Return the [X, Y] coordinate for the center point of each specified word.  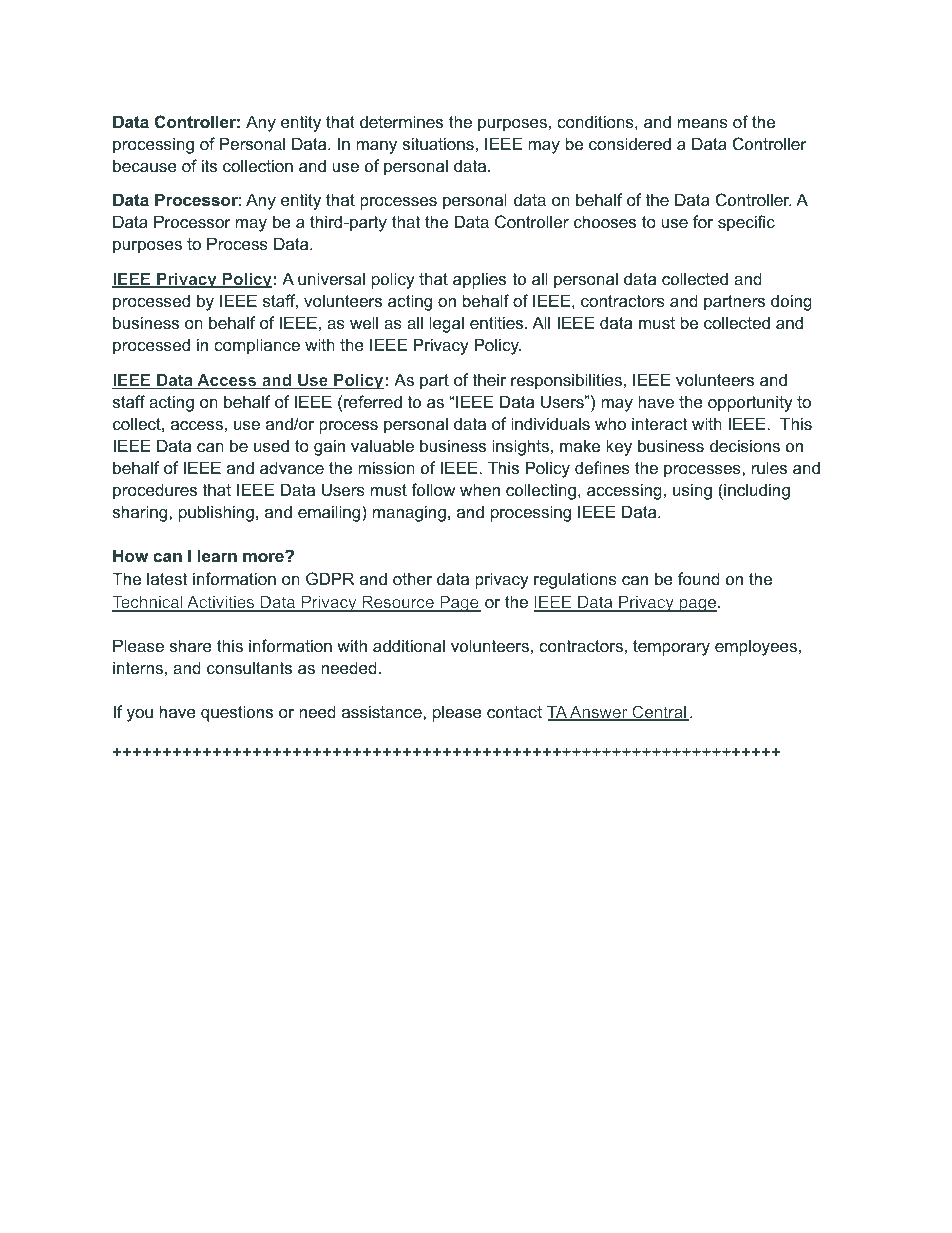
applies [479, 280]
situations [438, 143]
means [703, 123]
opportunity [750, 403]
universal [331, 278]
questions [237, 713]
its [209, 165]
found [699, 578]
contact [514, 712]
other [412, 578]
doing [791, 302]
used [271, 445]
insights [520, 447]
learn [217, 555]
